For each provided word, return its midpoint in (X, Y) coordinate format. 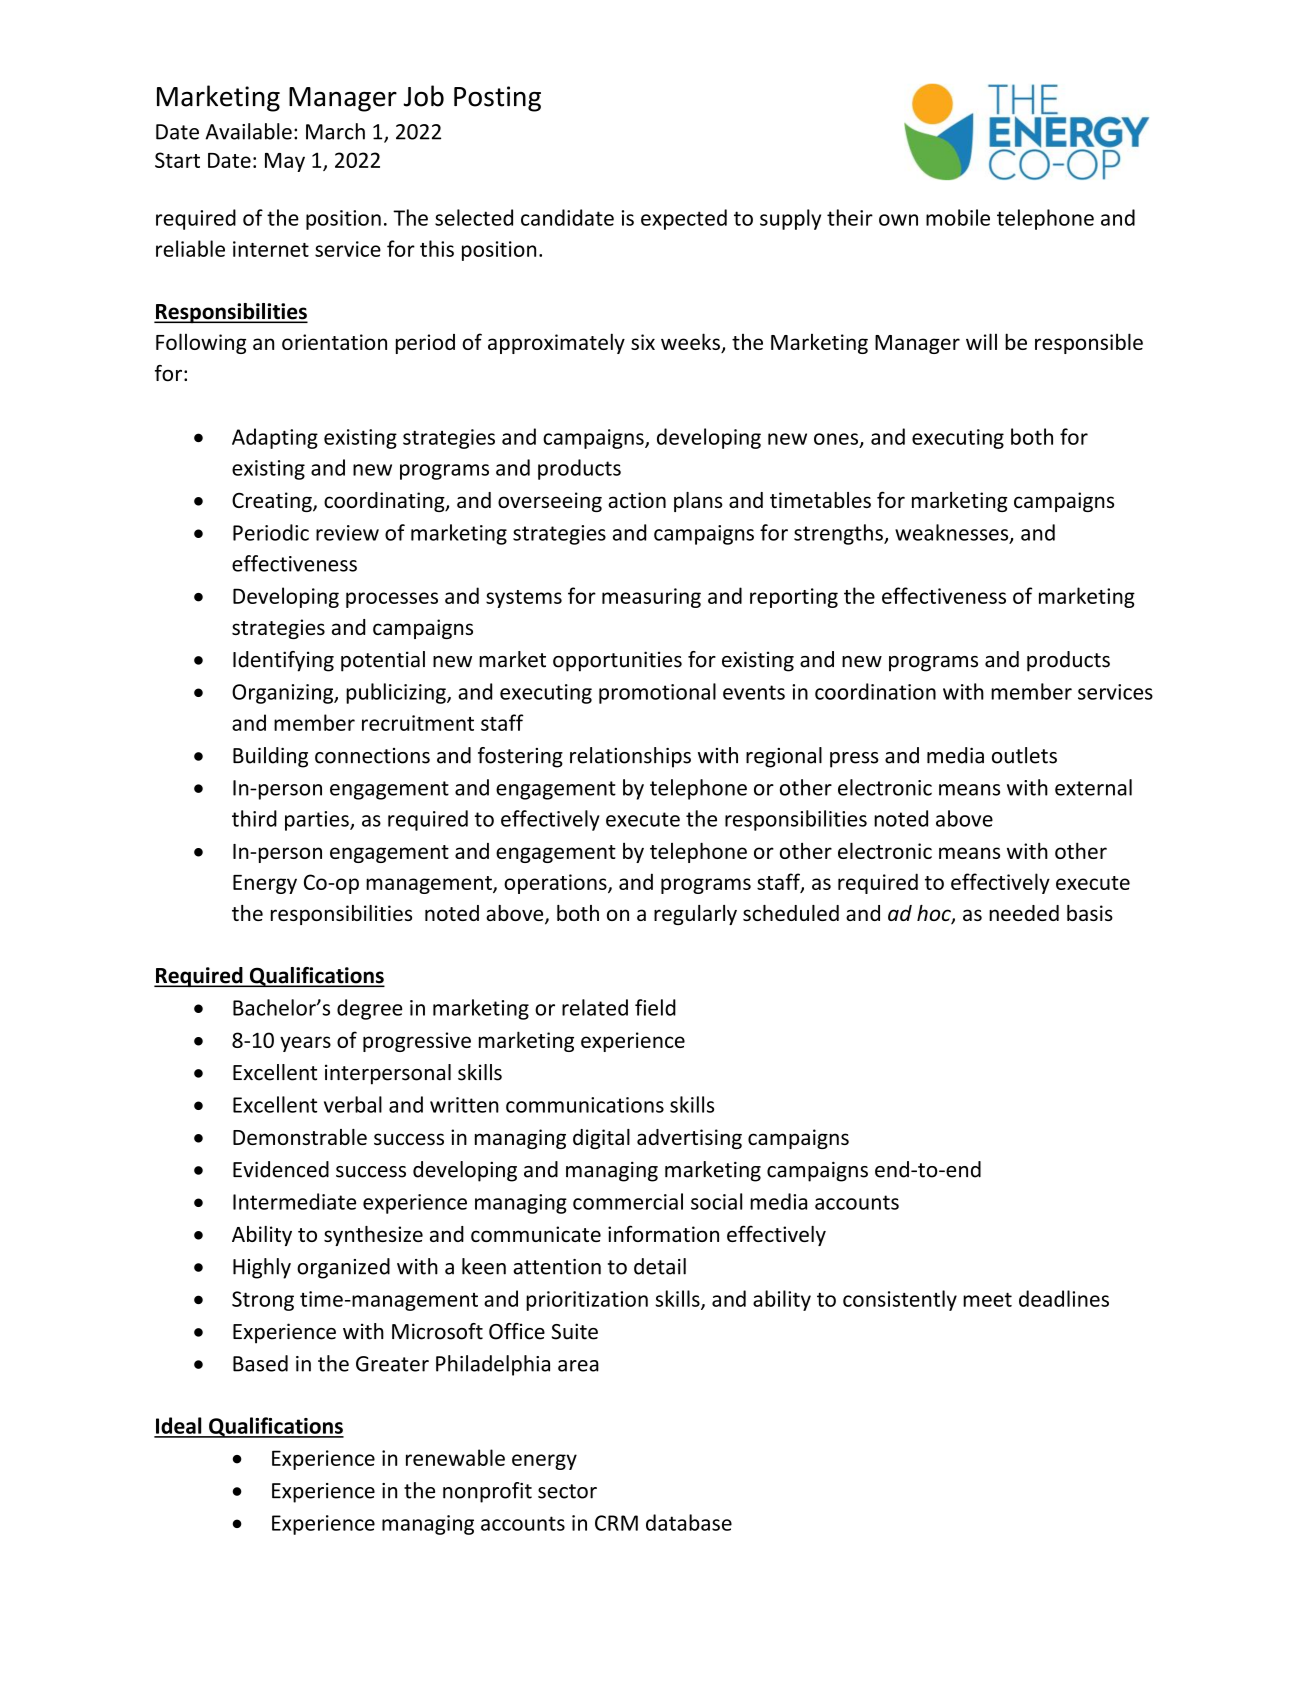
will (981, 341)
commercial (628, 1201)
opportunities (617, 661)
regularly (695, 915)
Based (260, 1363)
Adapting (275, 438)
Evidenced (281, 1169)
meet (987, 1299)
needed (1024, 913)
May (285, 162)
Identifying (283, 661)
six (643, 342)
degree (369, 1009)
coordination (875, 691)
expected (684, 219)
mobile (958, 217)
